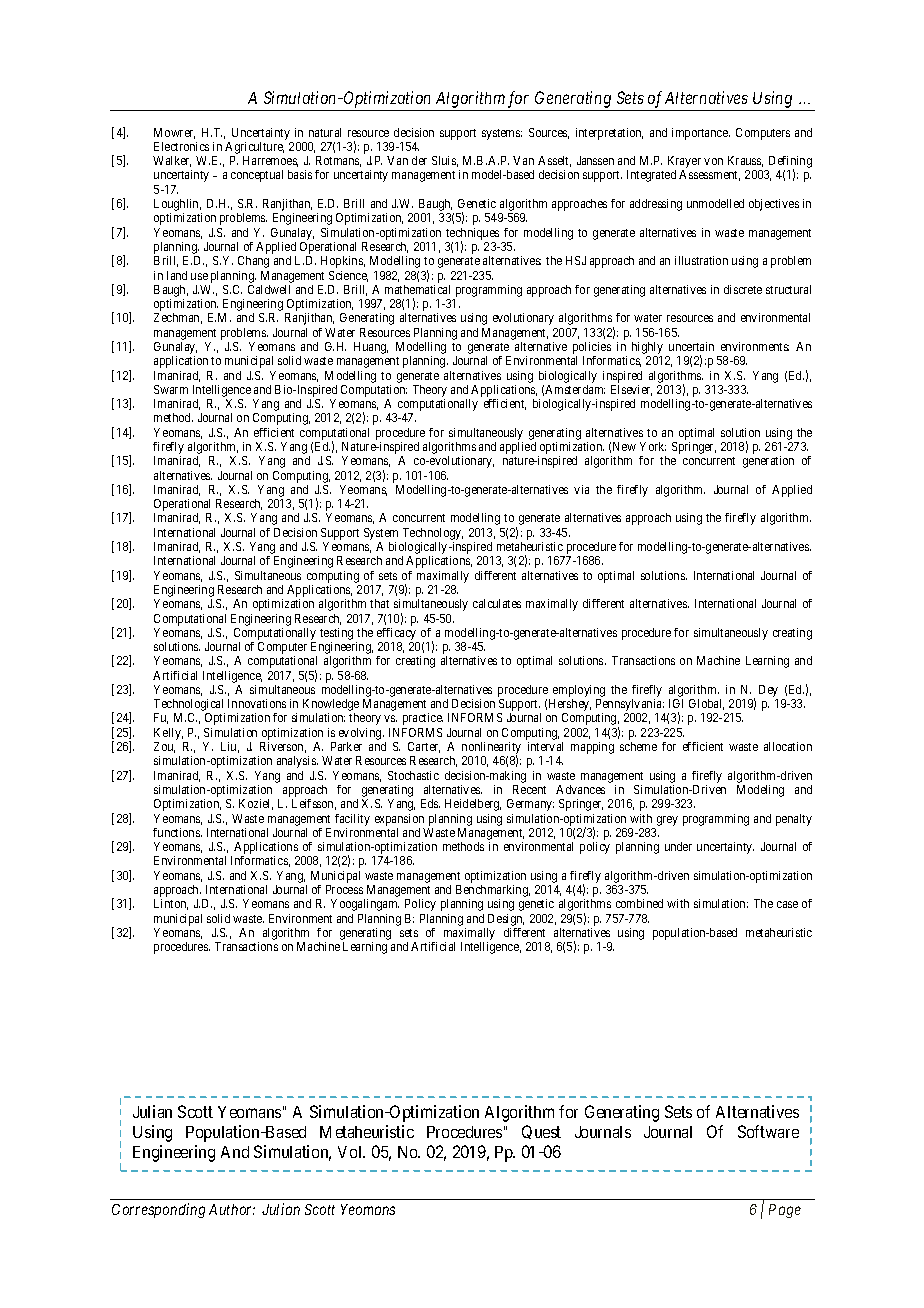 The height and width of the screenshot is (1308, 924). I want to click on von, so click(713, 161).
